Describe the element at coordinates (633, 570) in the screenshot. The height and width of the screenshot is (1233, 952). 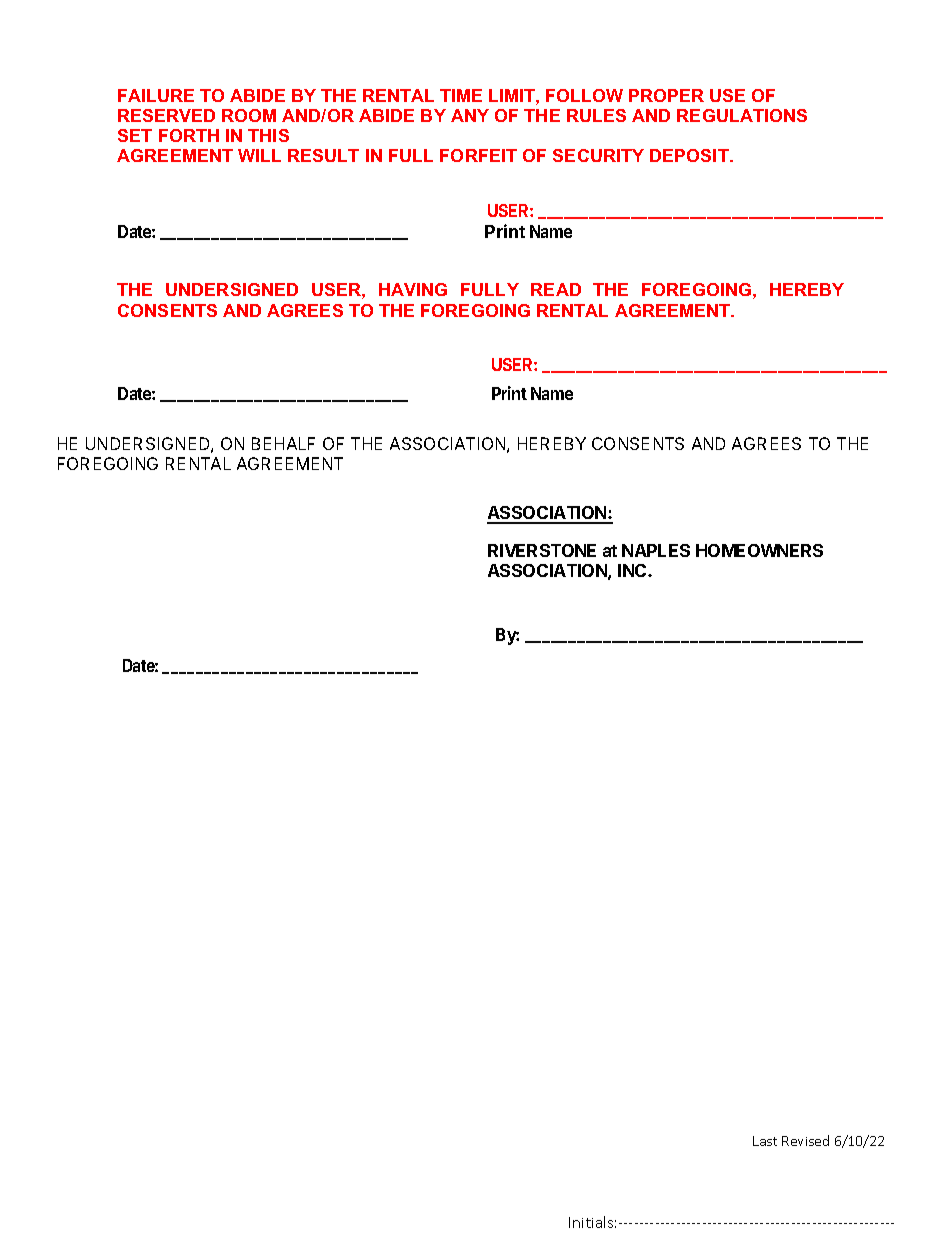
I see `INC` at that location.
